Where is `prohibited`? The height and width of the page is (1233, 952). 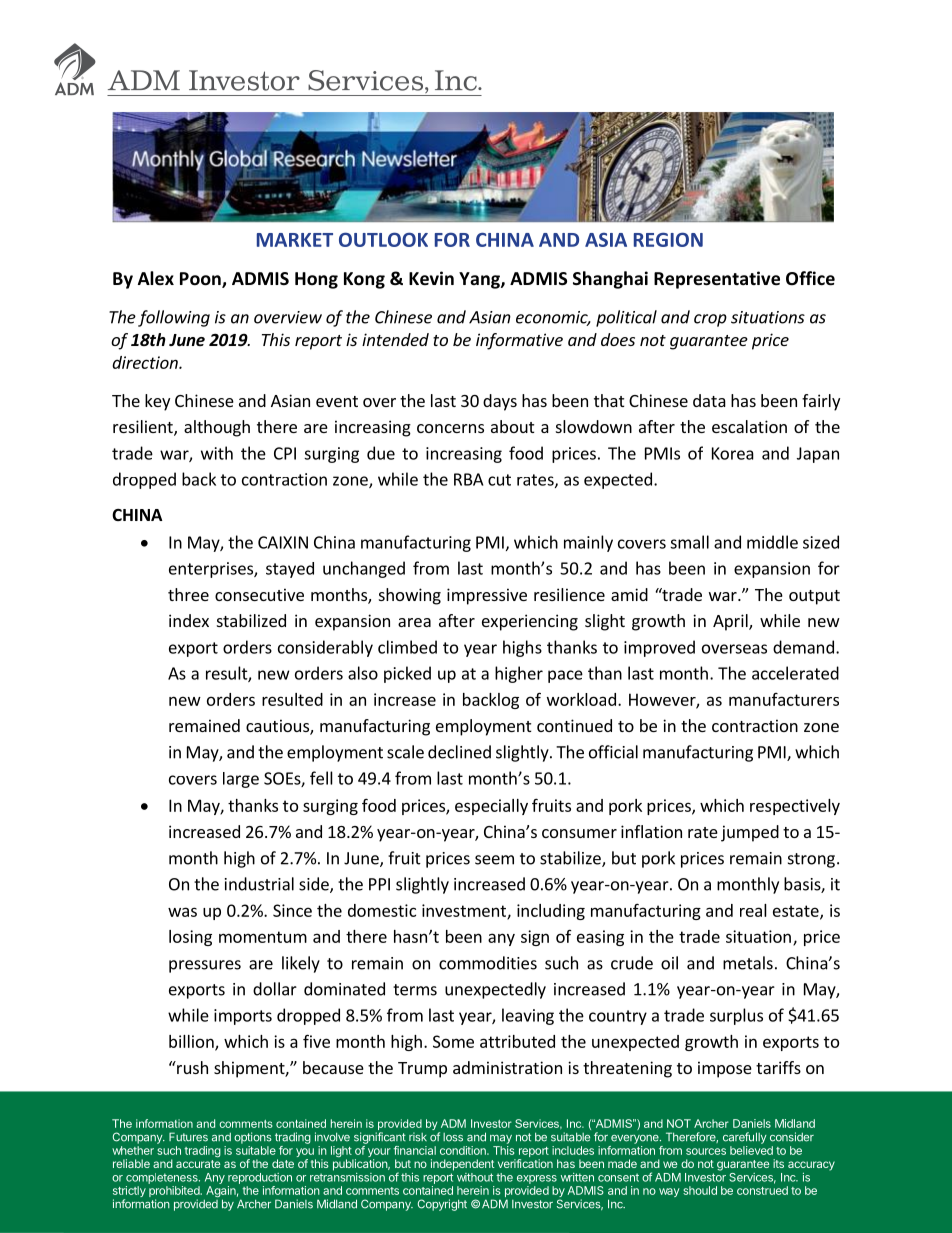 prohibited is located at coordinates (175, 1193).
